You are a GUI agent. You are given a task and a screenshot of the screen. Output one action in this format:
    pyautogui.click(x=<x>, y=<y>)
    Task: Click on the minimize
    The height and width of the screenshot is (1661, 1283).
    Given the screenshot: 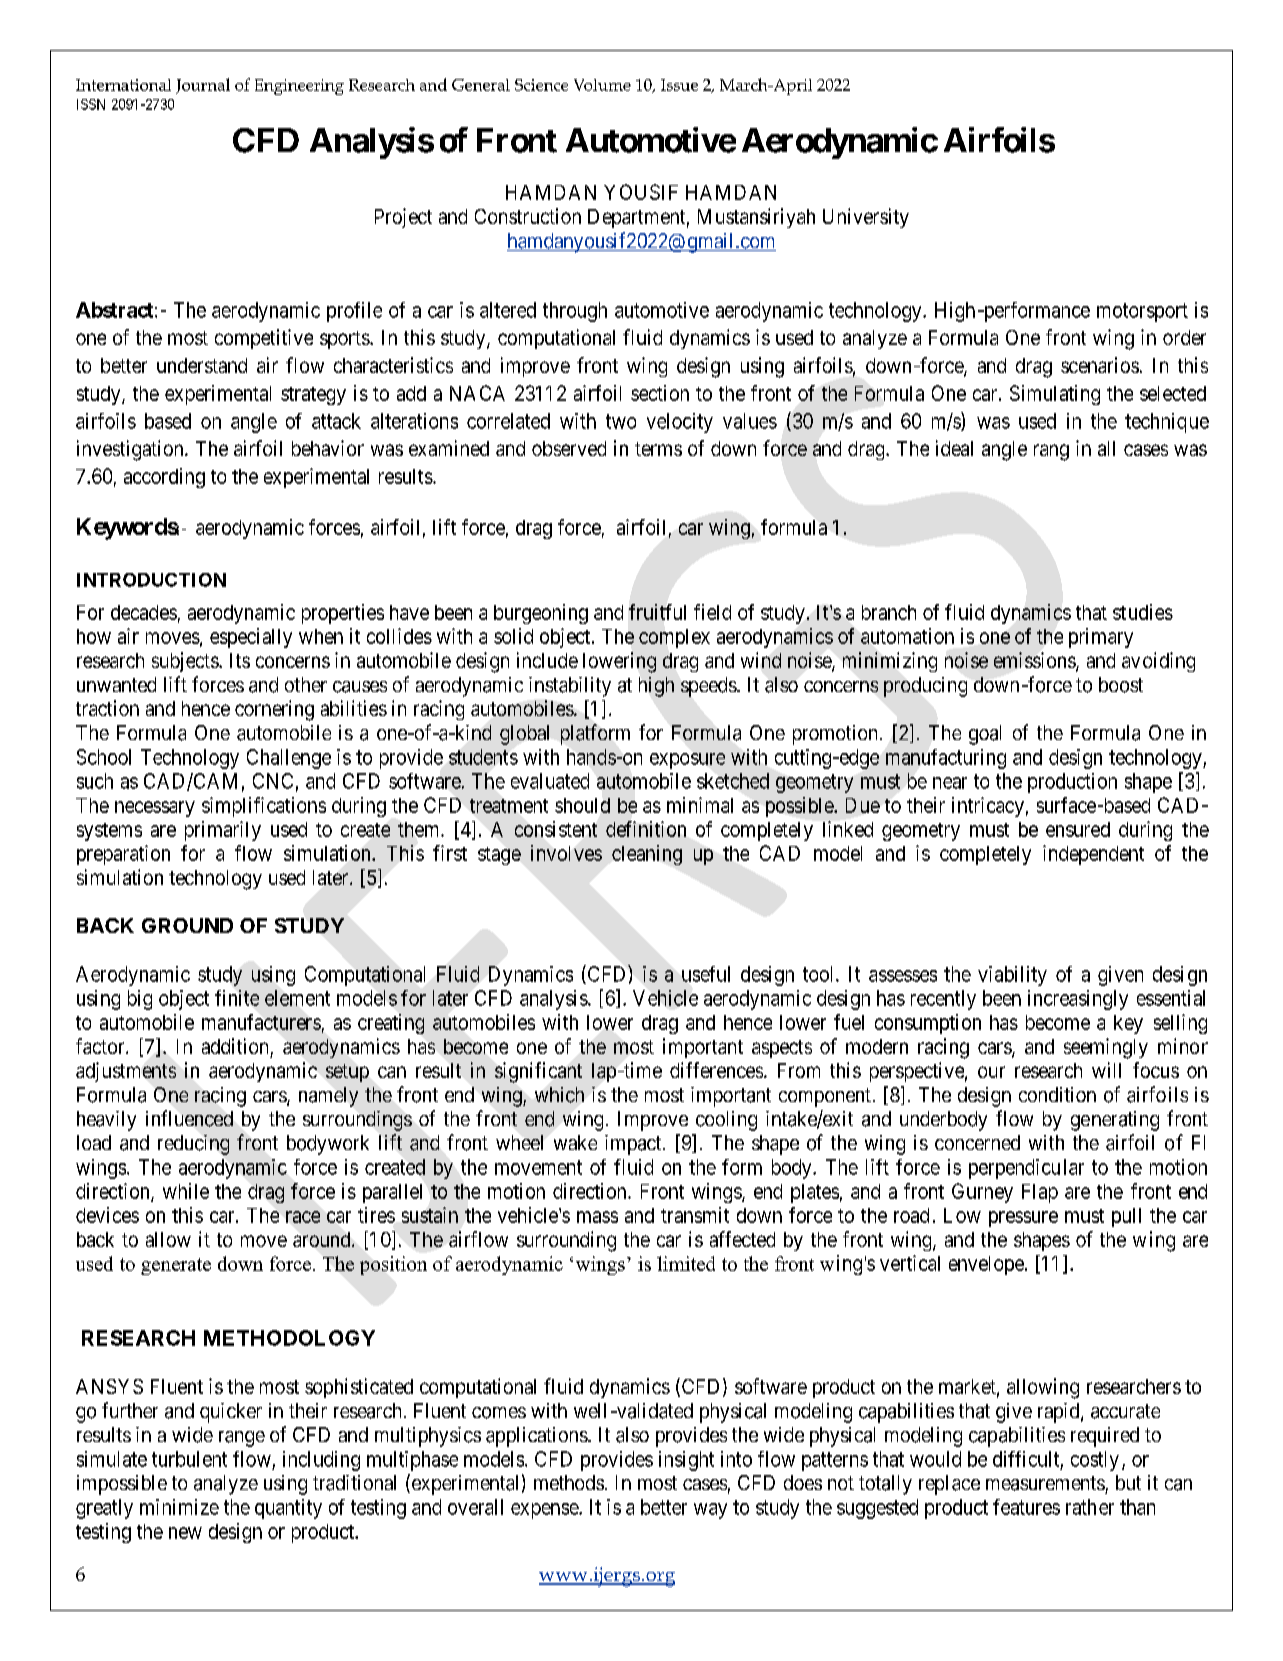 What is the action you would take?
    pyautogui.click(x=179, y=1507)
